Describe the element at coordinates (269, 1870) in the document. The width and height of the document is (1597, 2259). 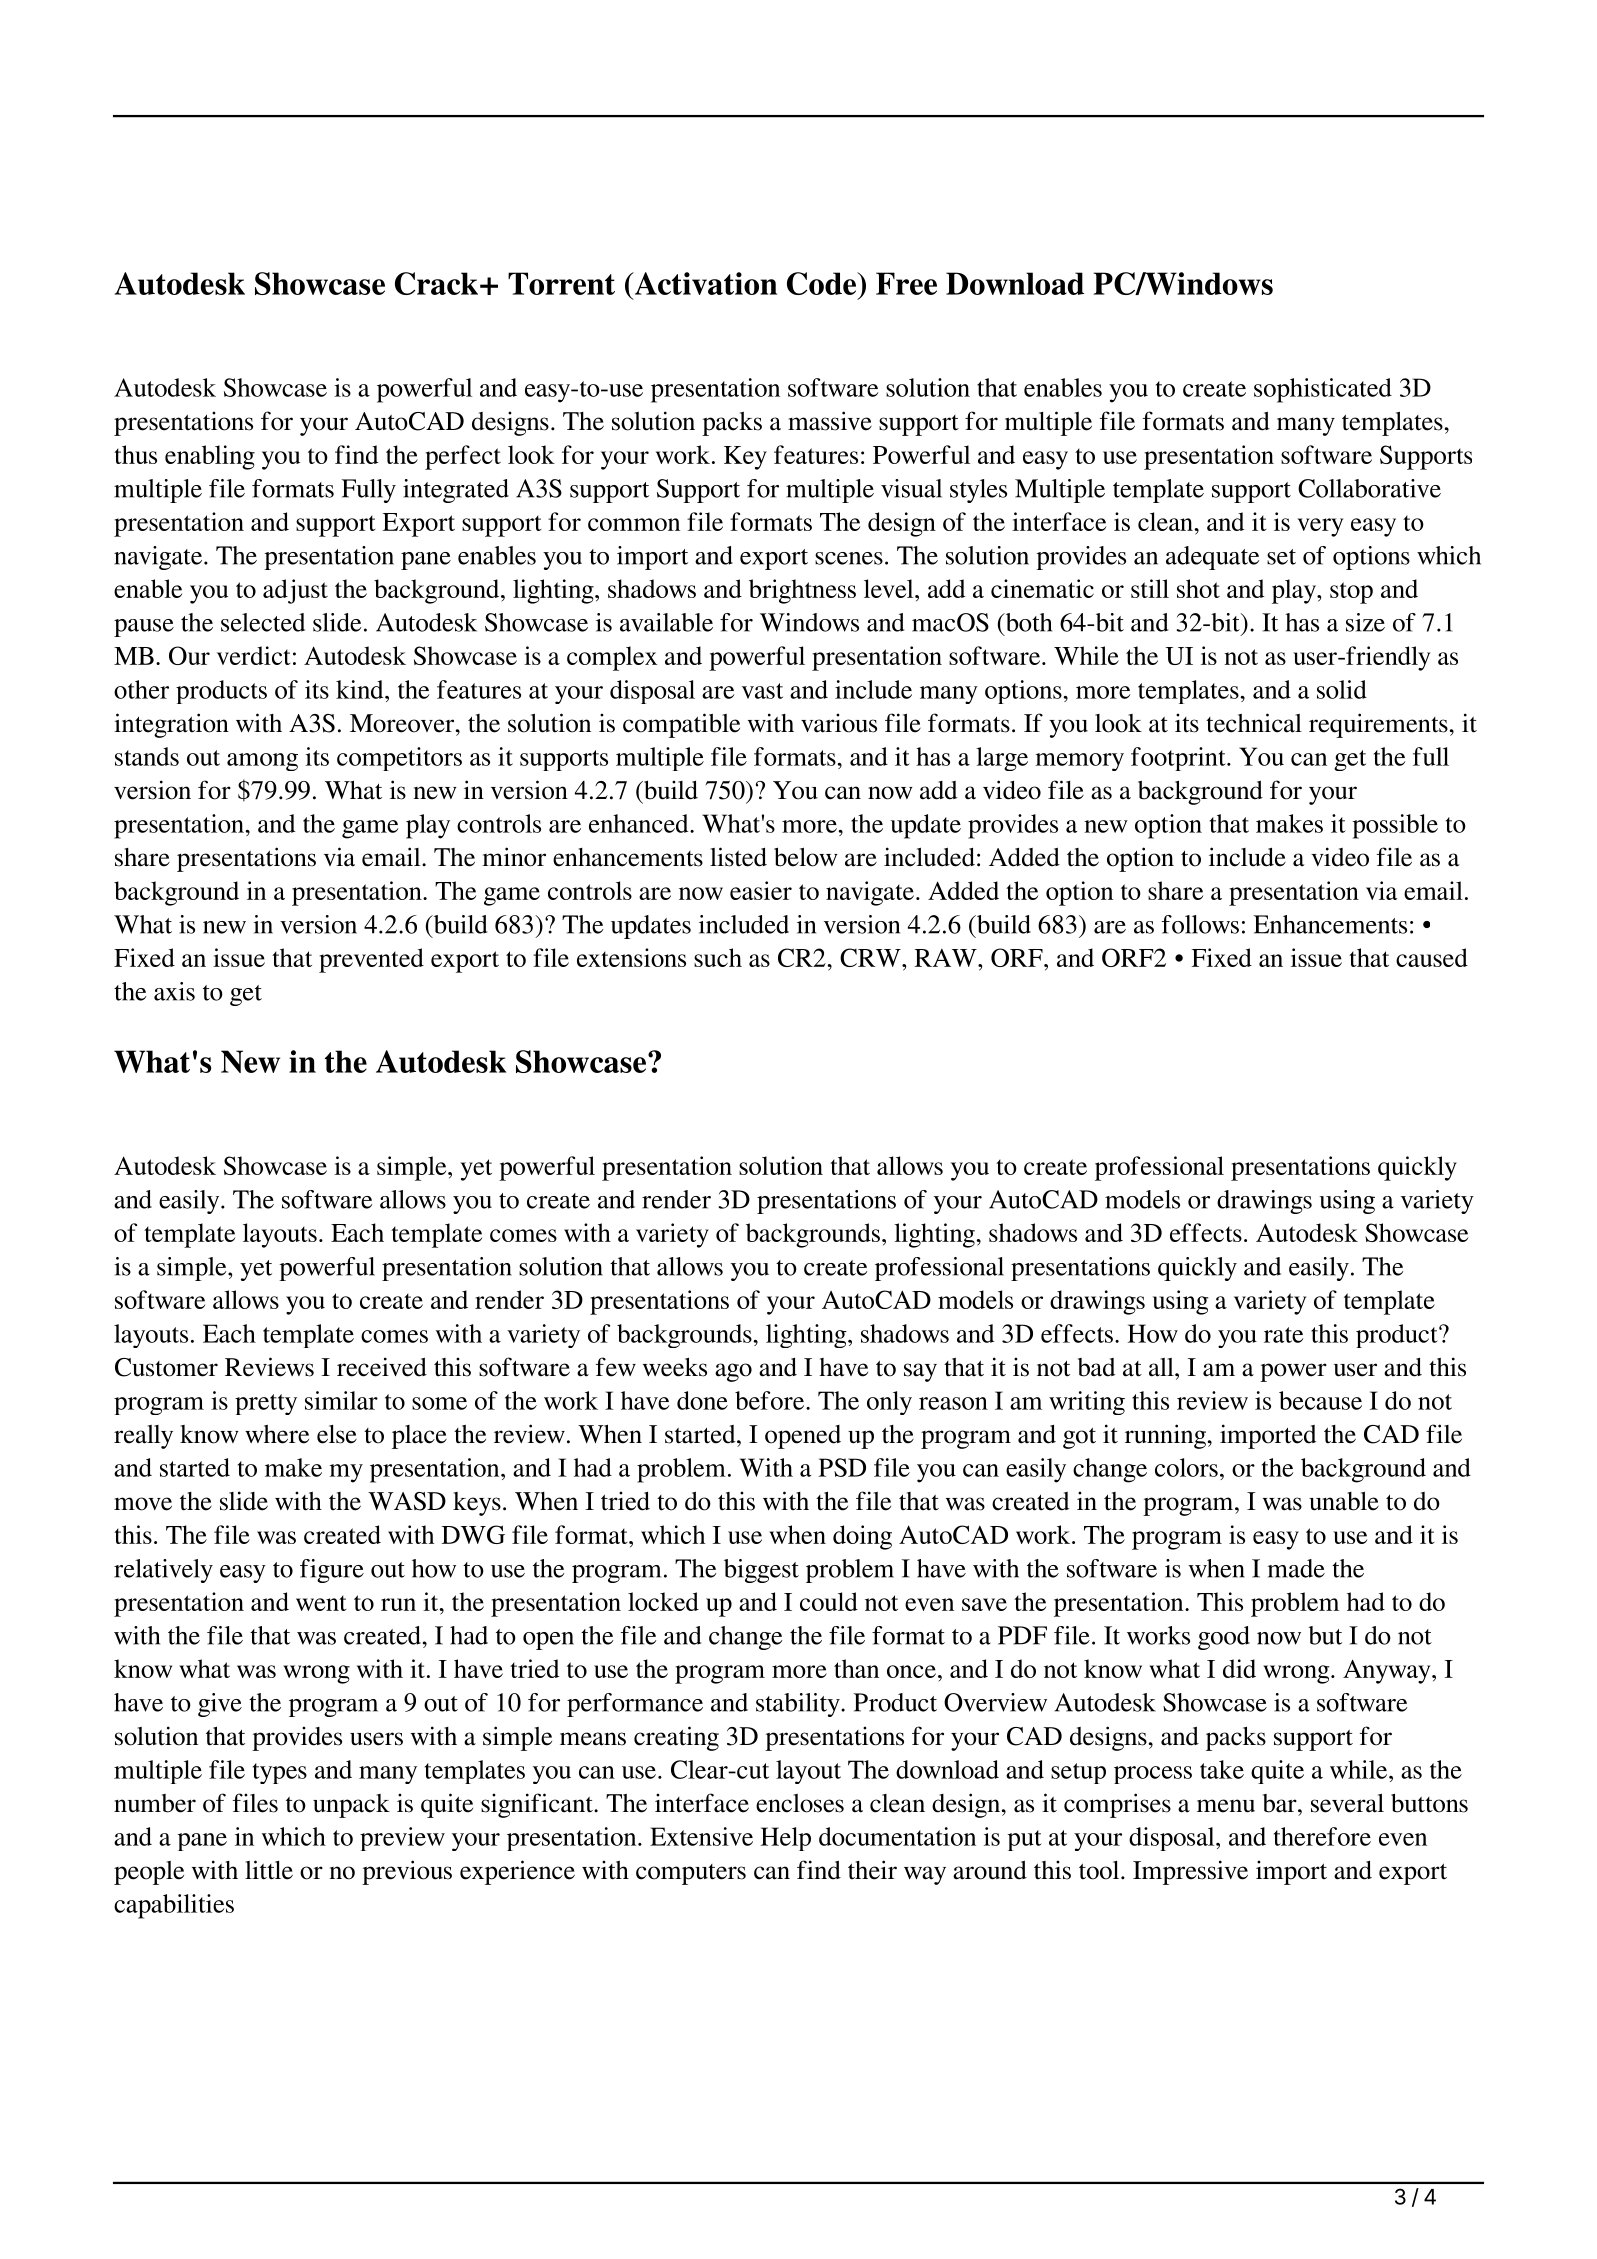
I see `little` at that location.
